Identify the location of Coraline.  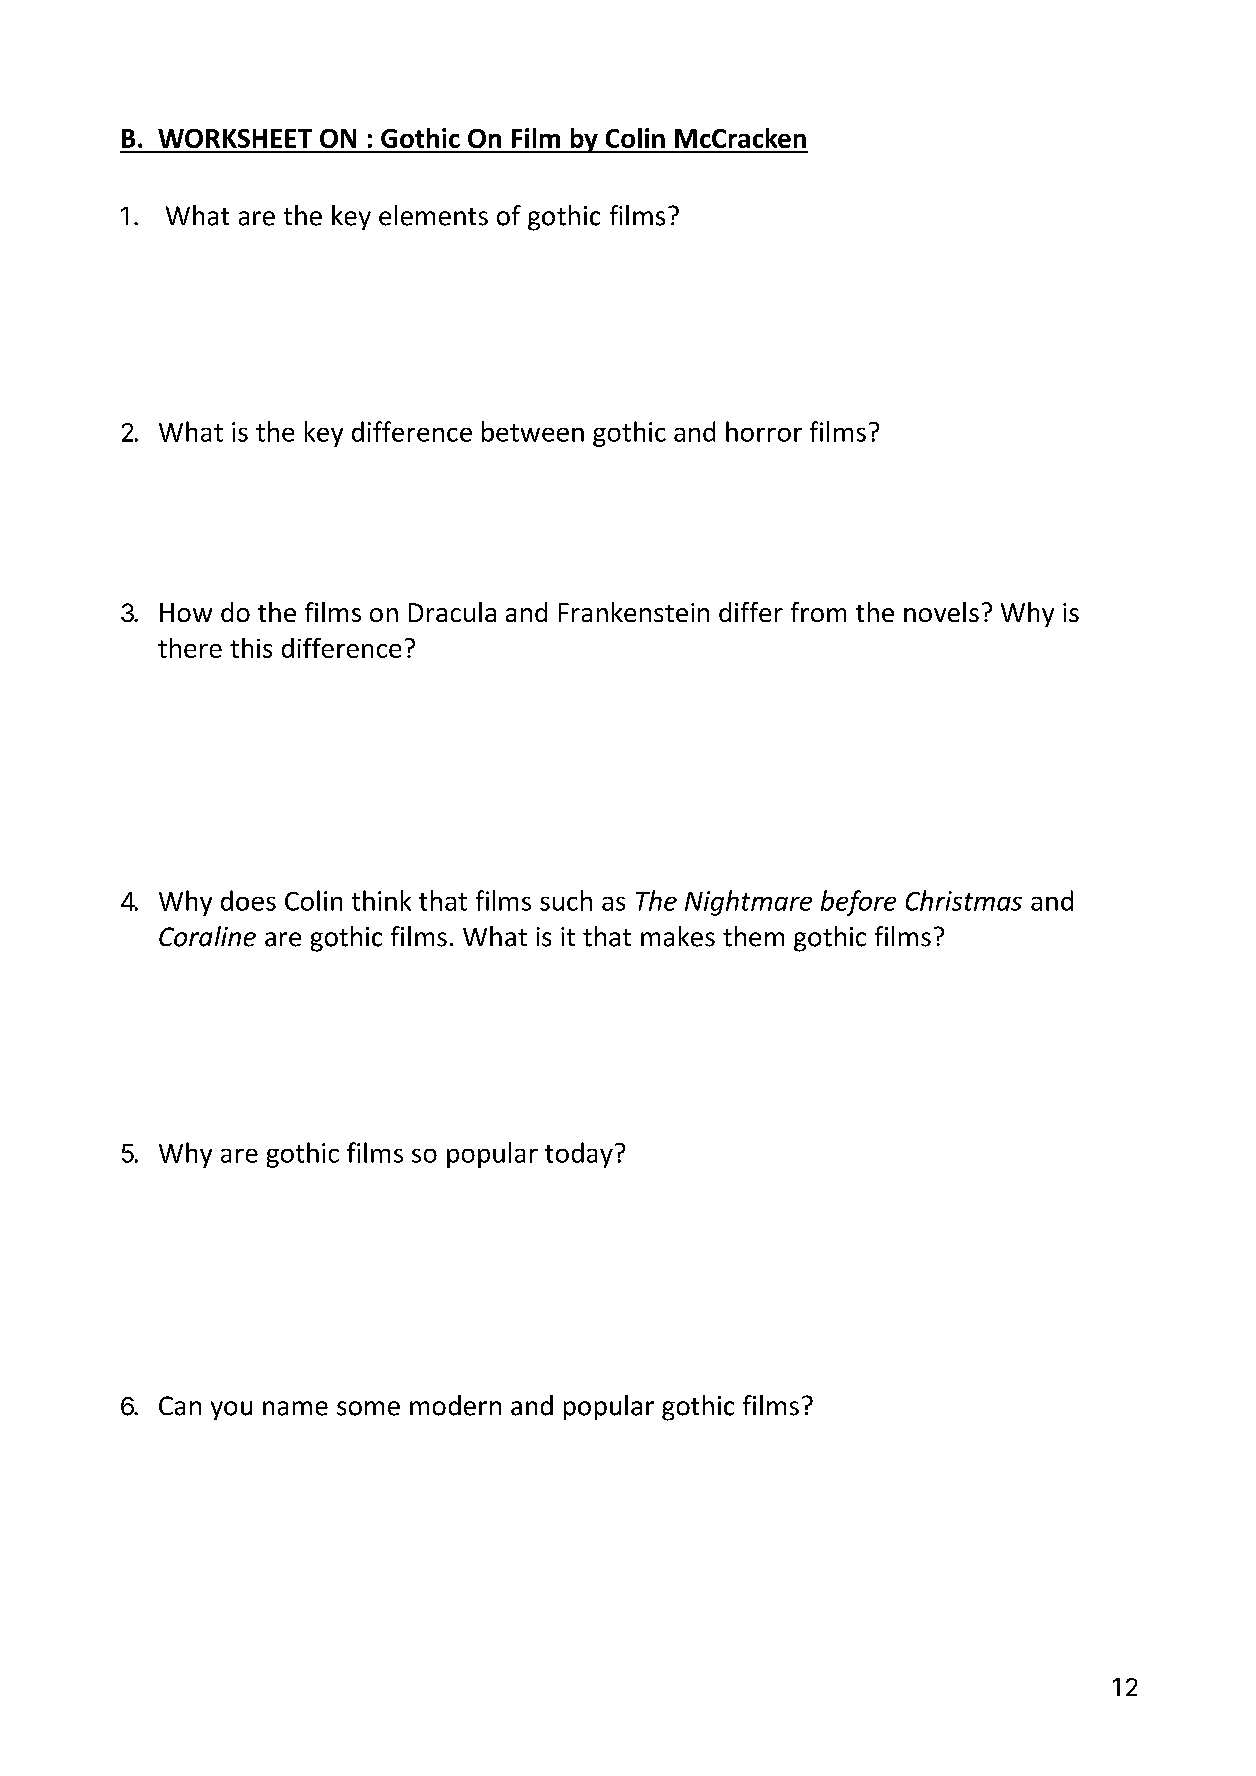
(207, 936).
